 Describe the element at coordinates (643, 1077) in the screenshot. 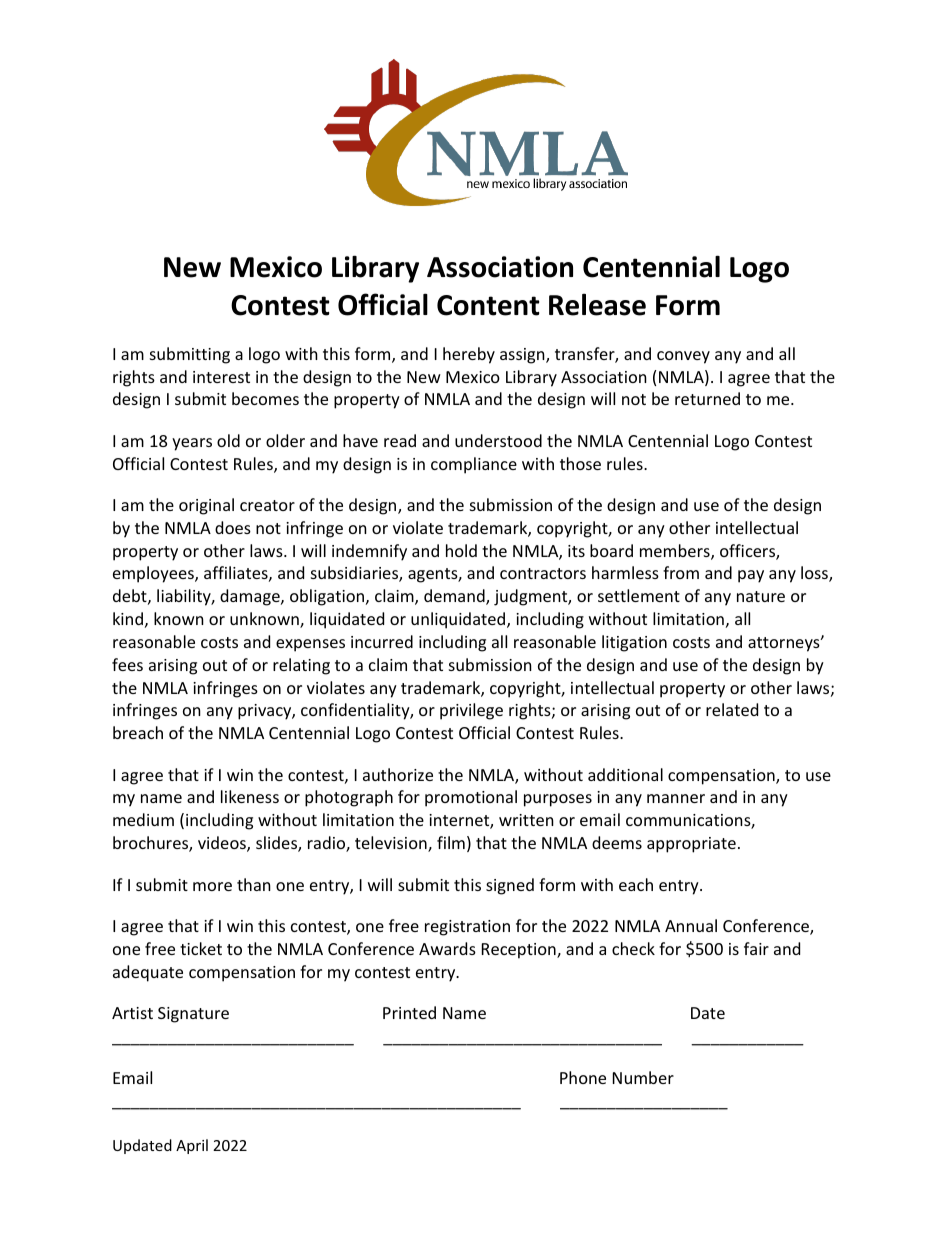

I see `Number` at that location.
